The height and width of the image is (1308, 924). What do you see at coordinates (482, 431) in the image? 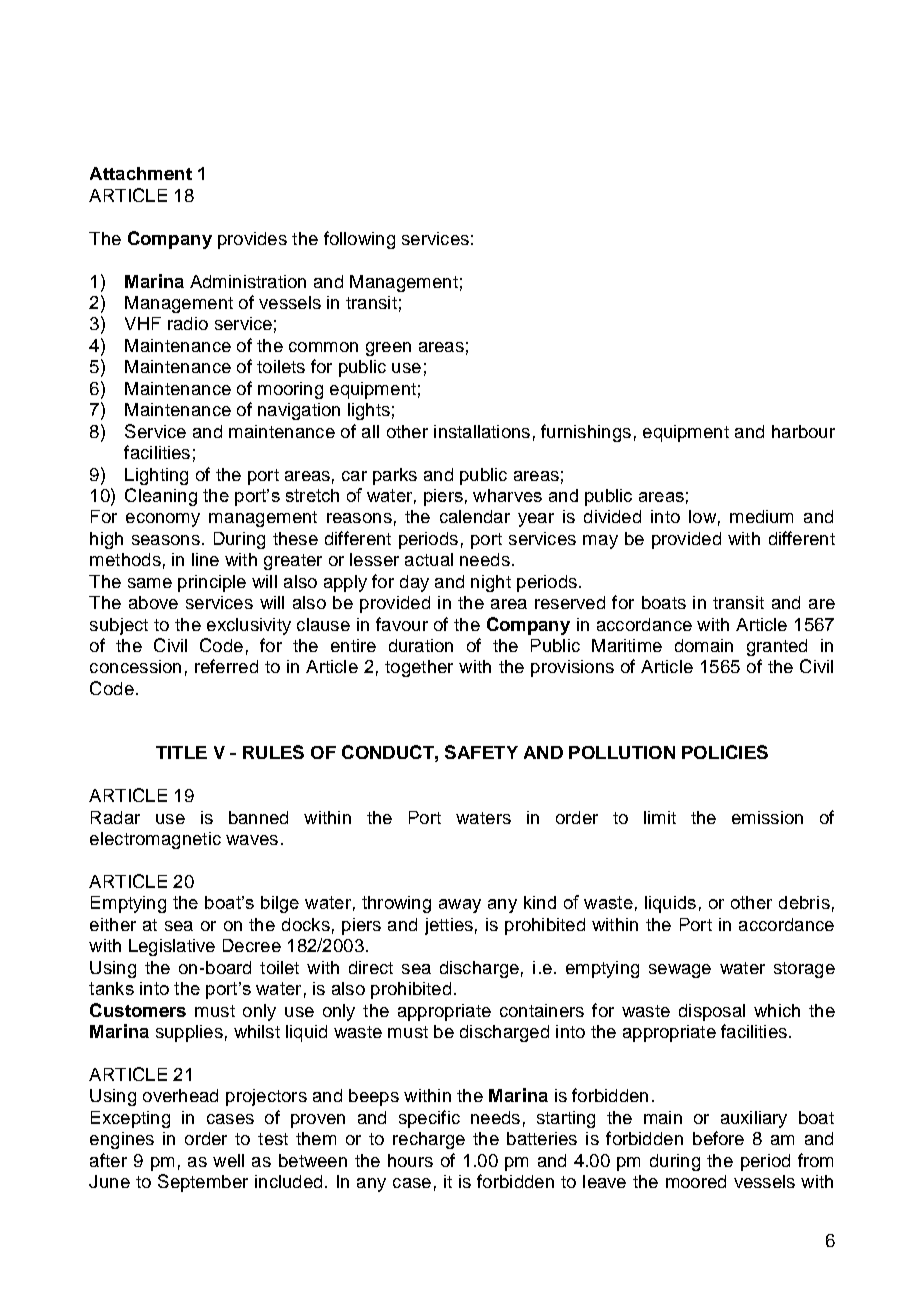
I see `installations` at bounding box center [482, 431].
